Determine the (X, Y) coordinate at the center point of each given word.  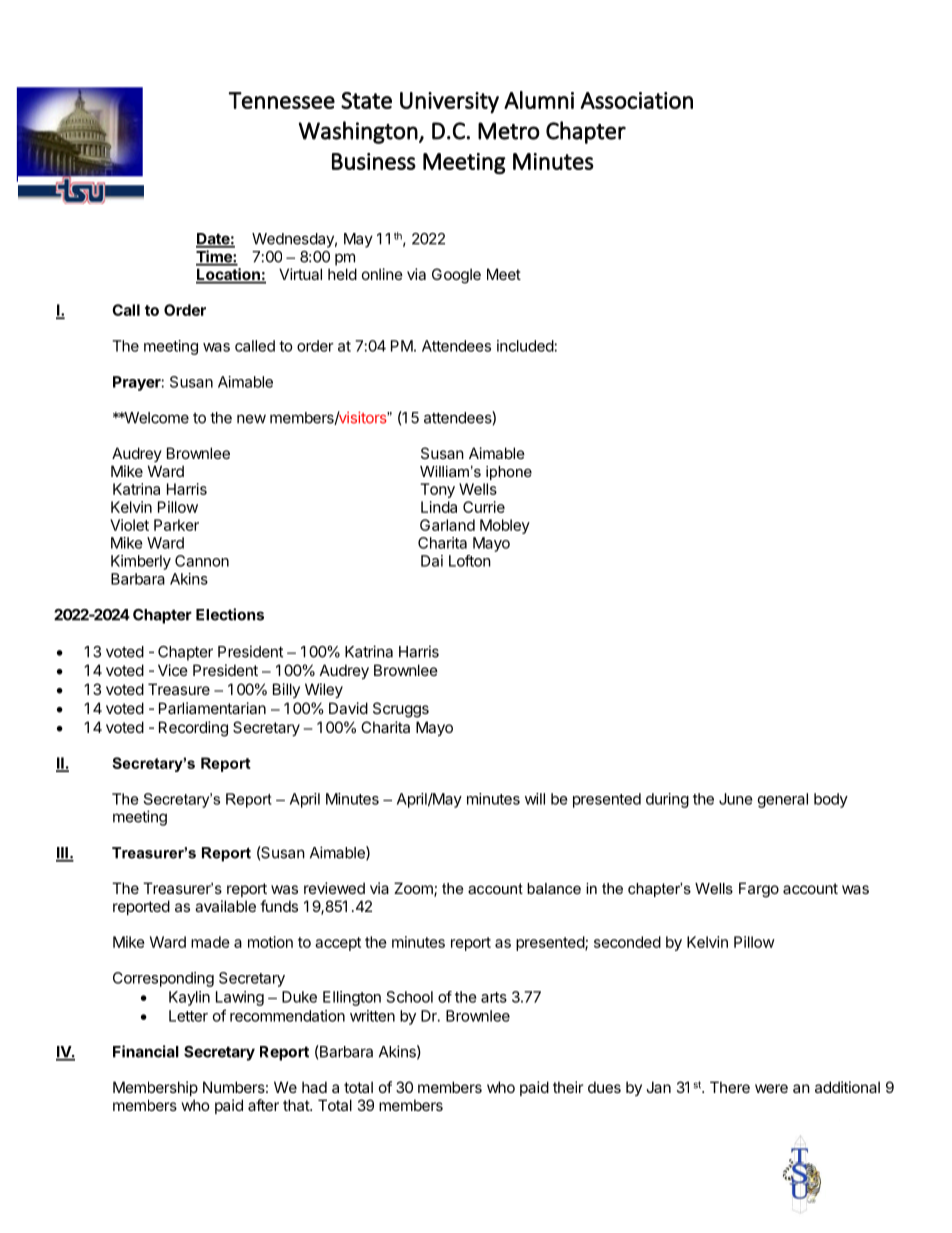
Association (637, 100)
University (449, 103)
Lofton (470, 561)
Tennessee (281, 100)
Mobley (505, 526)
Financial (146, 1051)
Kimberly (141, 562)
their (568, 1087)
